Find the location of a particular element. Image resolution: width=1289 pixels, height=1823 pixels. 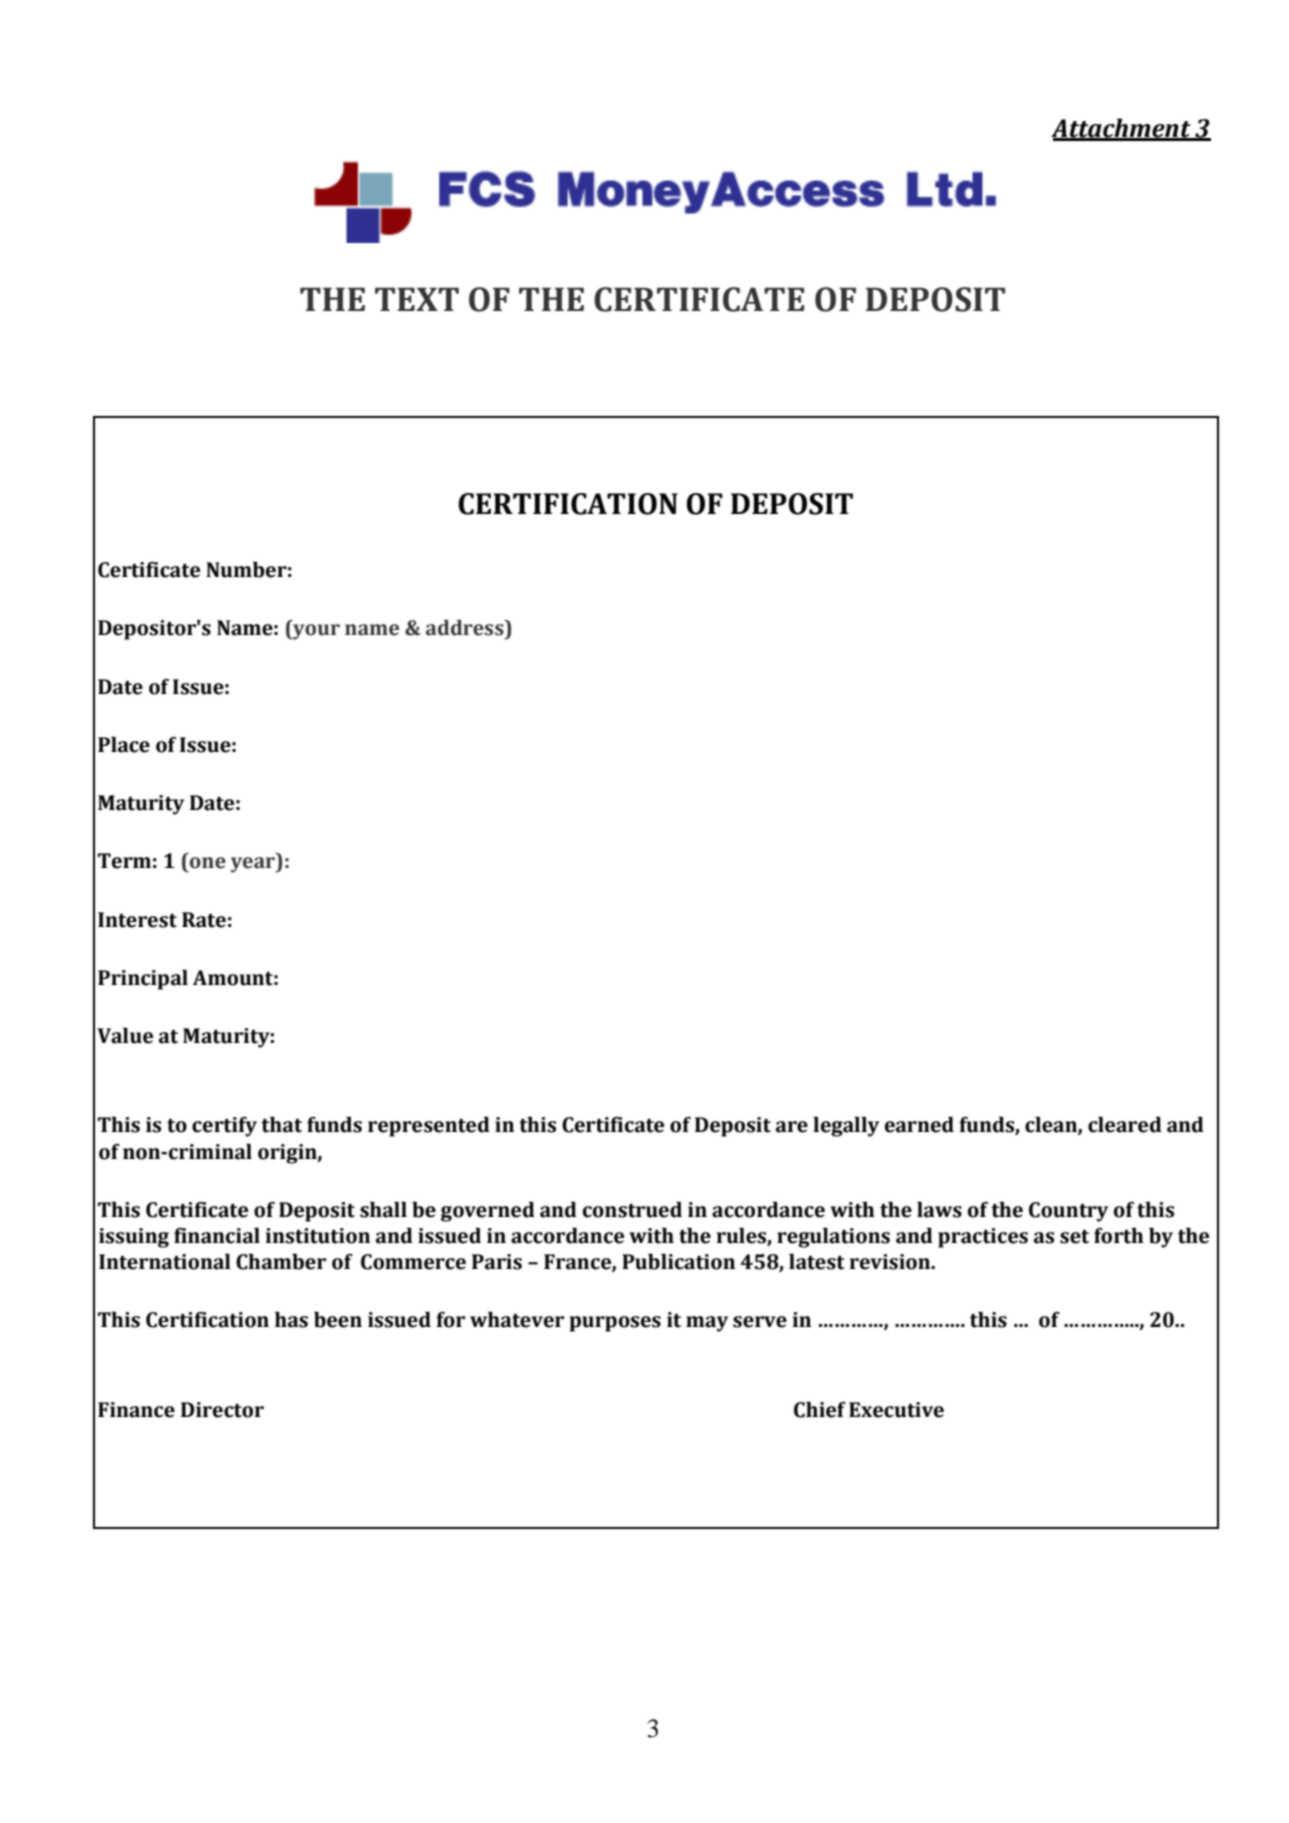

Rate is located at coordinates (204, 920).
